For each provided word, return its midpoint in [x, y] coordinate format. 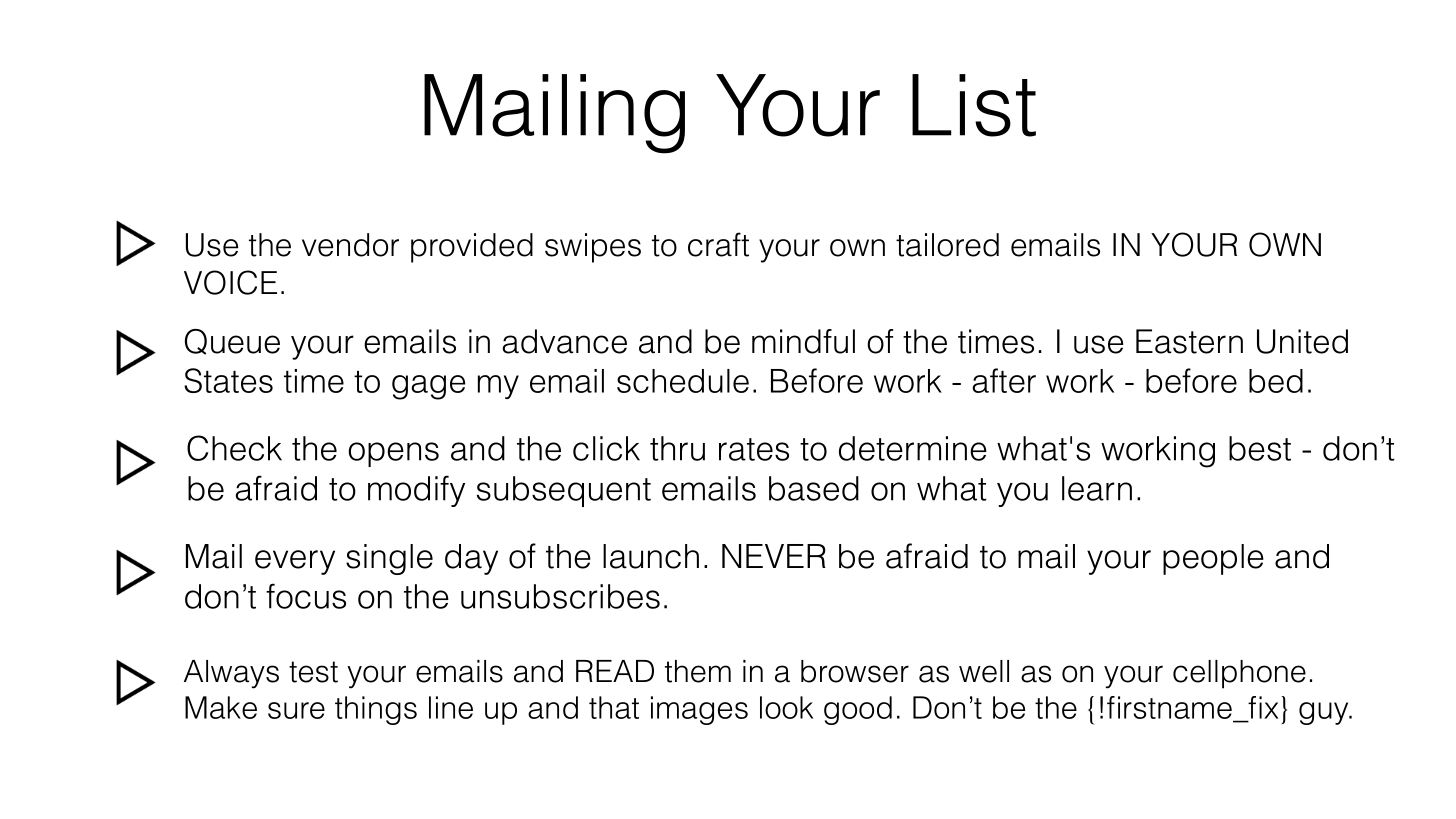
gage [428, 387]
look [786, 707]
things [376, 710]
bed [1276, 381]
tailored [947, 245]
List [974, 105]
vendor [350, 245]
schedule [683, 381]
